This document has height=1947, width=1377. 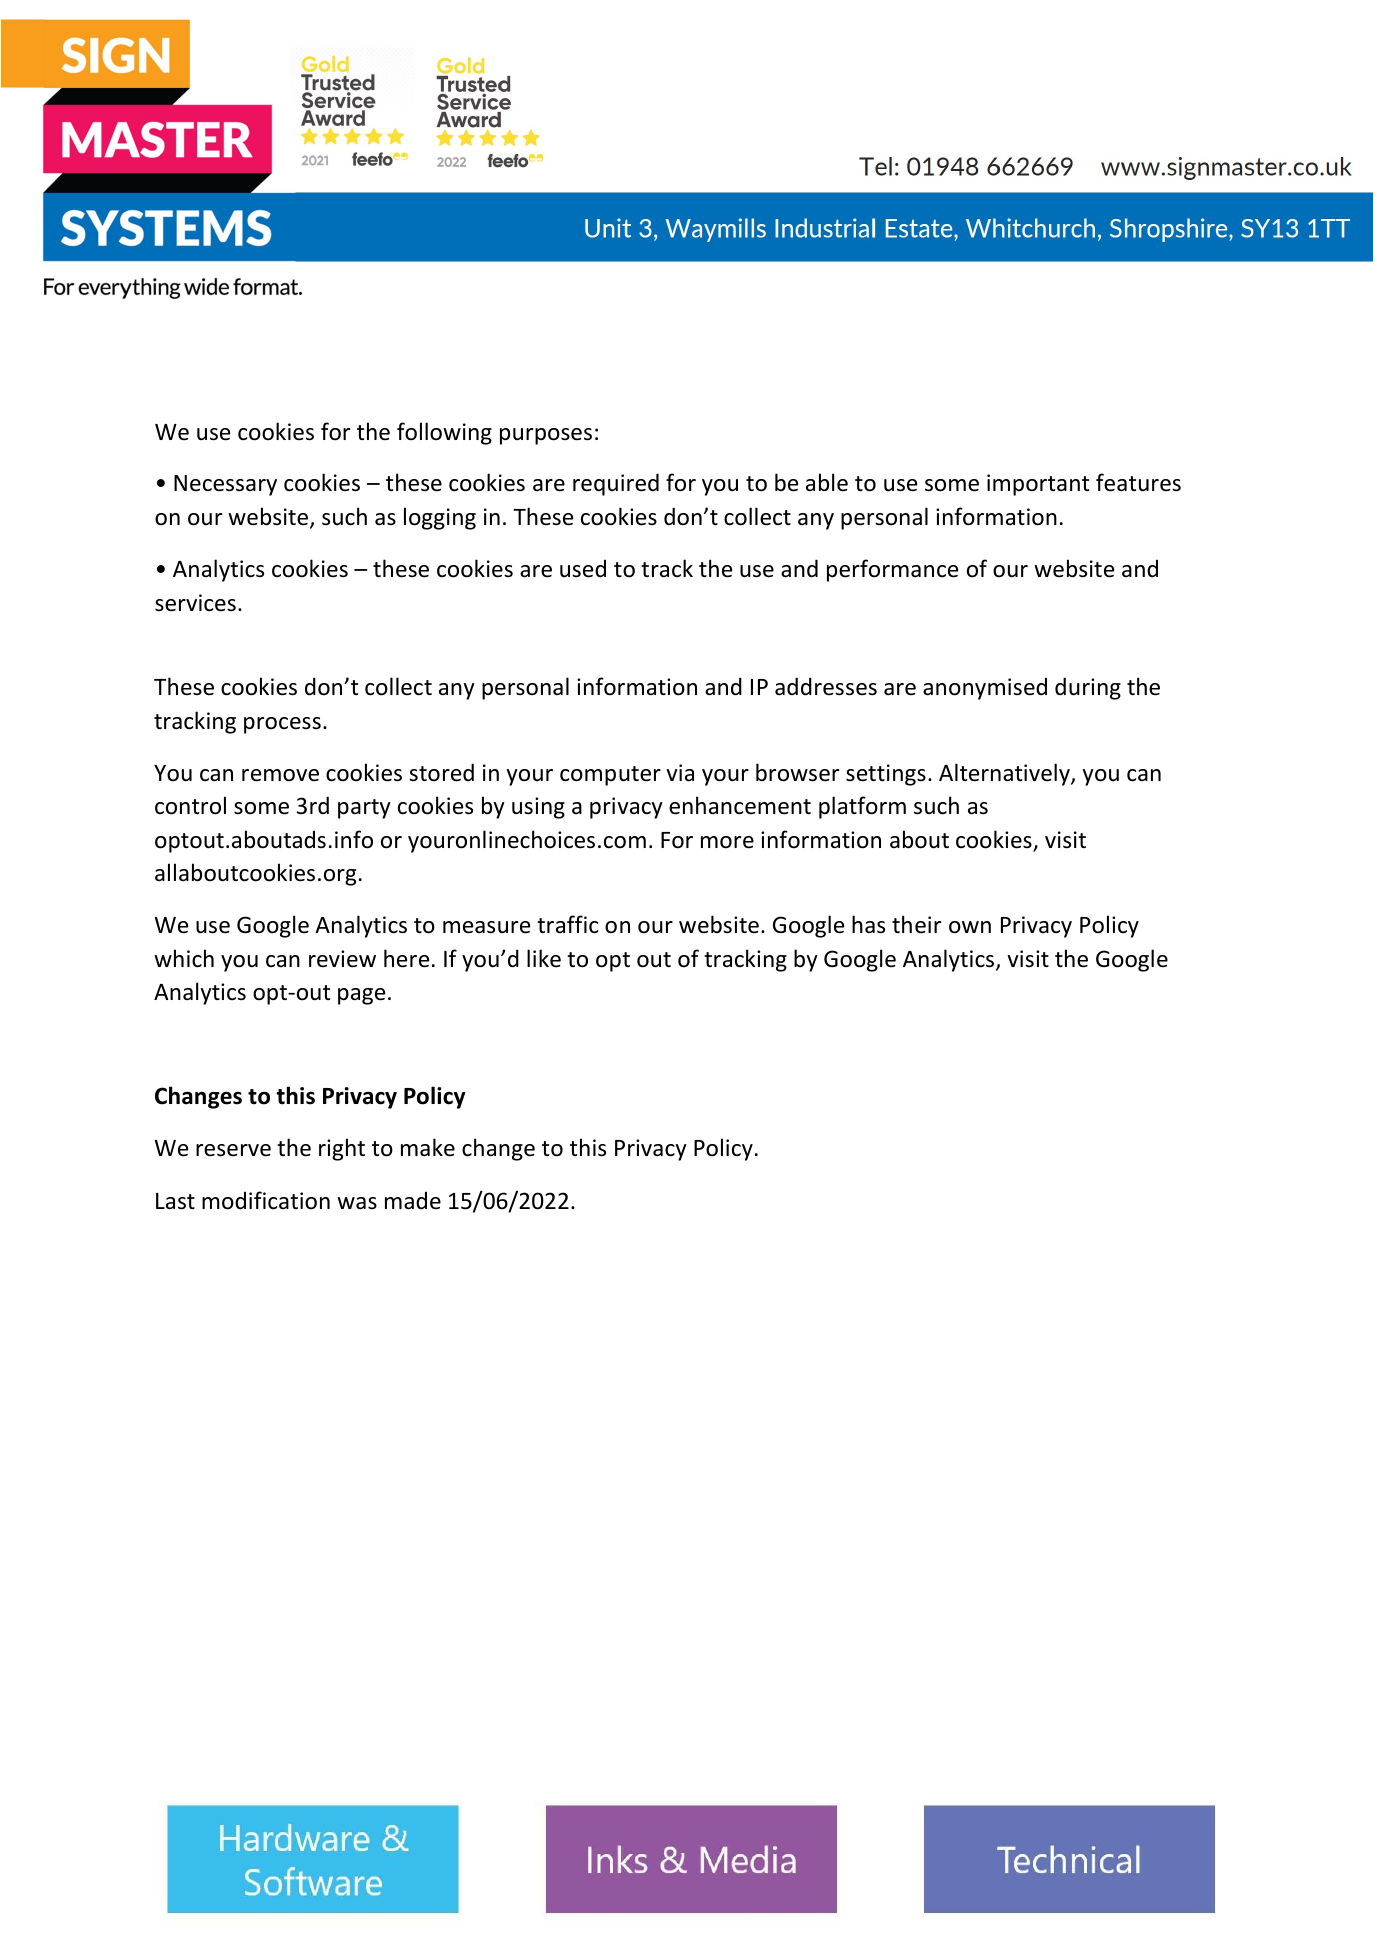 What do you see at coordinates (225, 485) in the document?
I see `Necessary` at bounding box center [225, 485].
